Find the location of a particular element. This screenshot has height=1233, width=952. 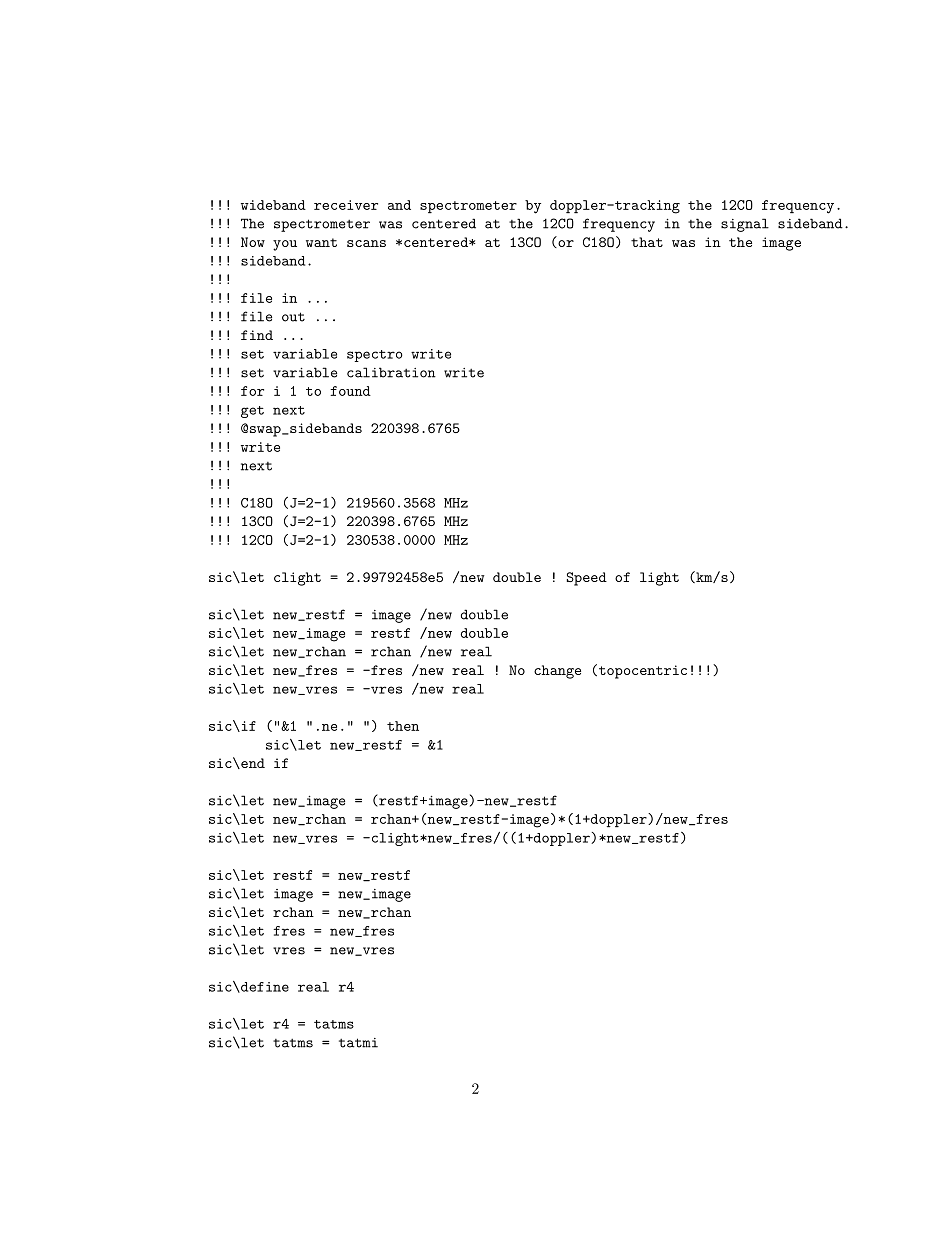

found is located at coordinates (350, 391).
